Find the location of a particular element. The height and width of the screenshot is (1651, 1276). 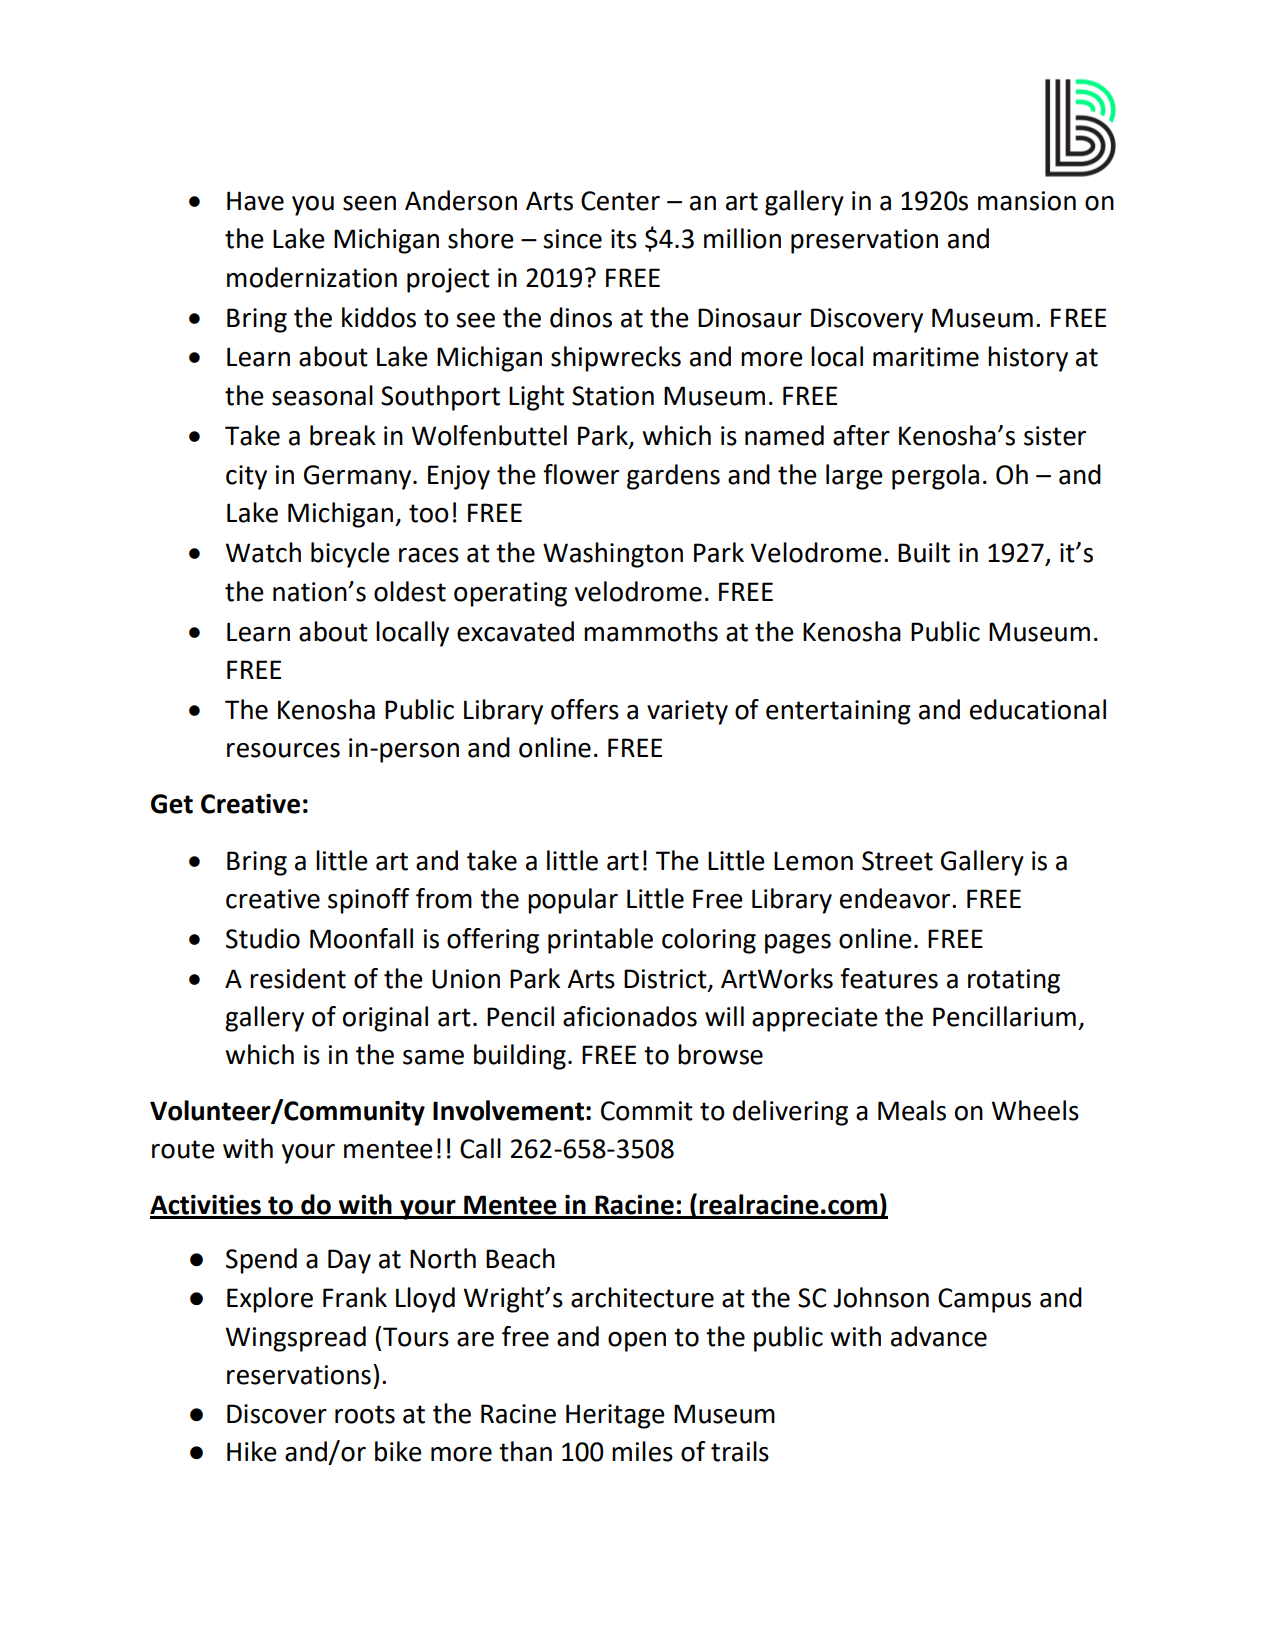

resources is located at coordinates (283, 750).
